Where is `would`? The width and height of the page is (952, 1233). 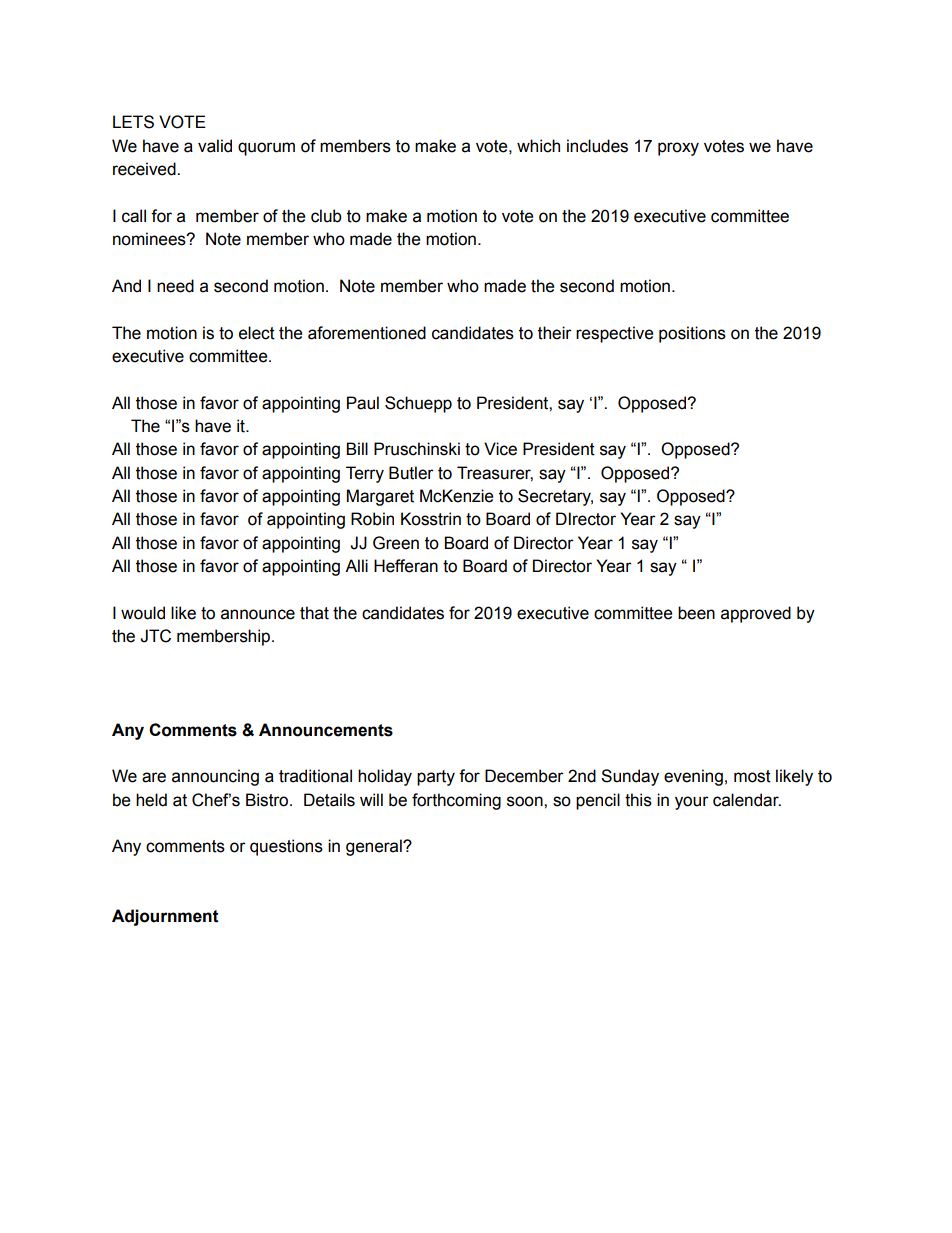
would is located at coordinates (143, 613).
